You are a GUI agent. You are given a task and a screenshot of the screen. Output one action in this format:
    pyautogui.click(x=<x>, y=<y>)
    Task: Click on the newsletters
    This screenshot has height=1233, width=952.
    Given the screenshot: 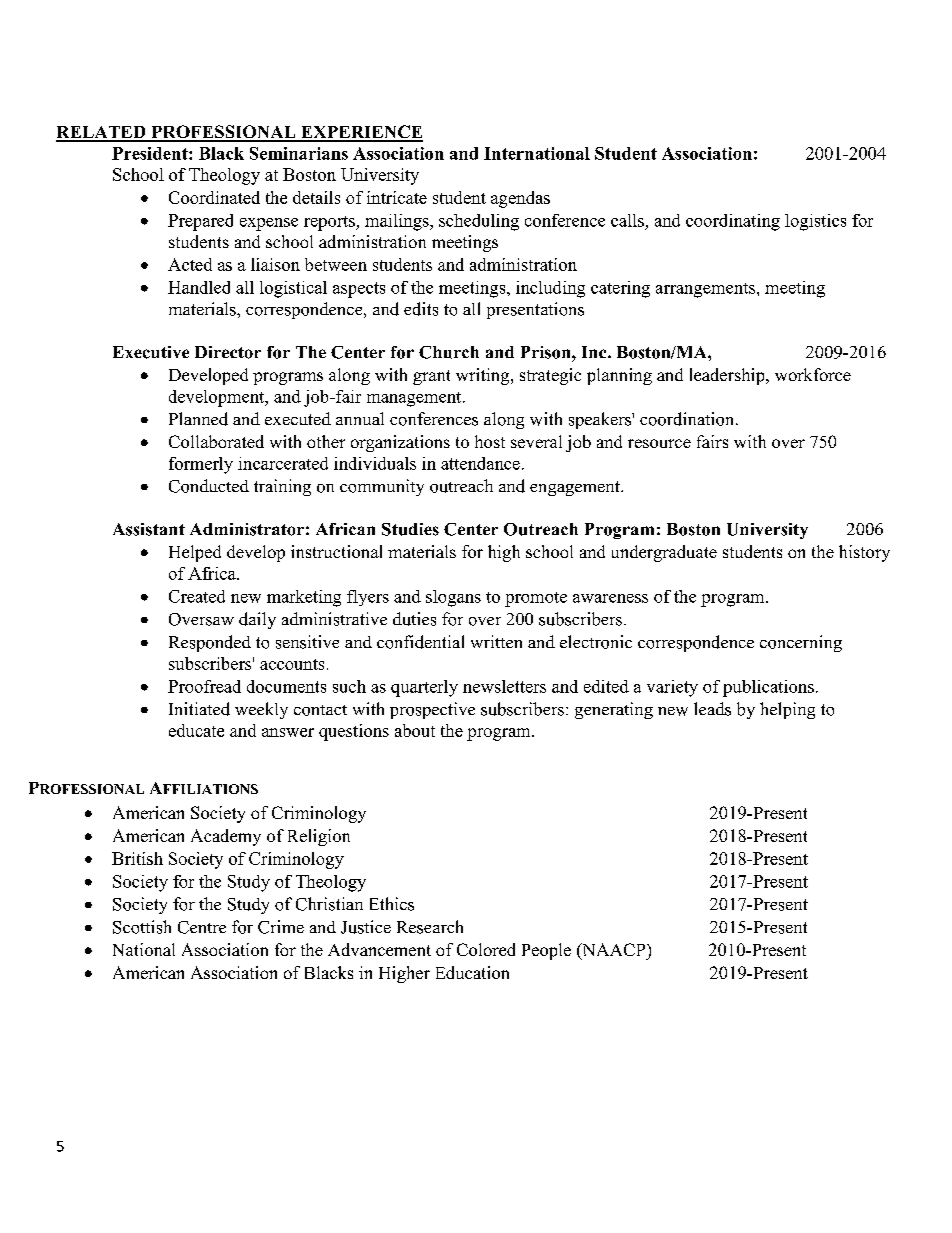 What is the action you would take?
    pyautogui.click(x=504, y=686)
